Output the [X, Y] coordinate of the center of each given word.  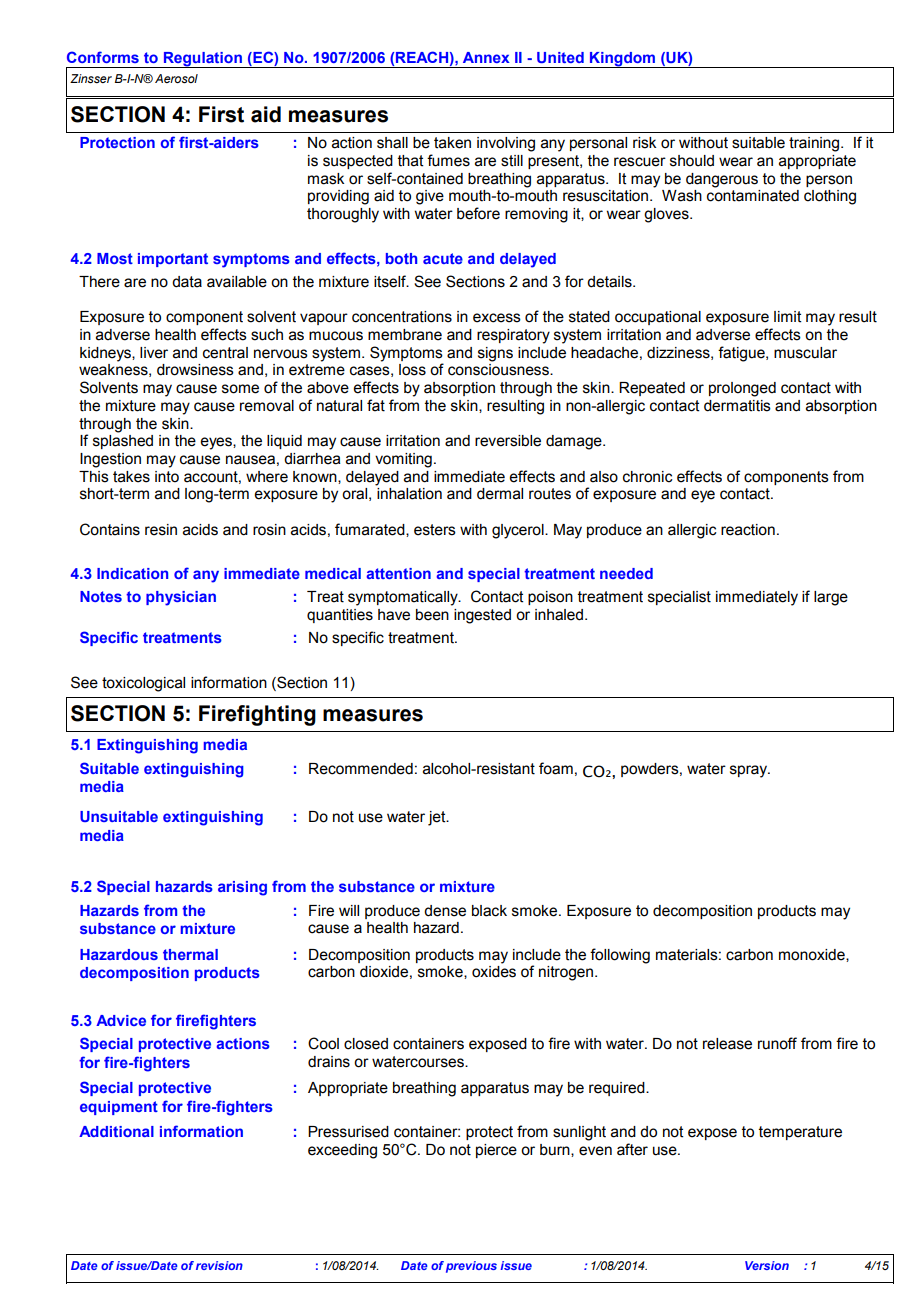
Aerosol [176, 78]
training [814, 144]
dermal [500, 494]
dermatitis [737, 406]
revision [219, 1265]
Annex [486, 57]
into [167, 477]
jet [438, 818]
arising [242, 888]
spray [750, 771]
